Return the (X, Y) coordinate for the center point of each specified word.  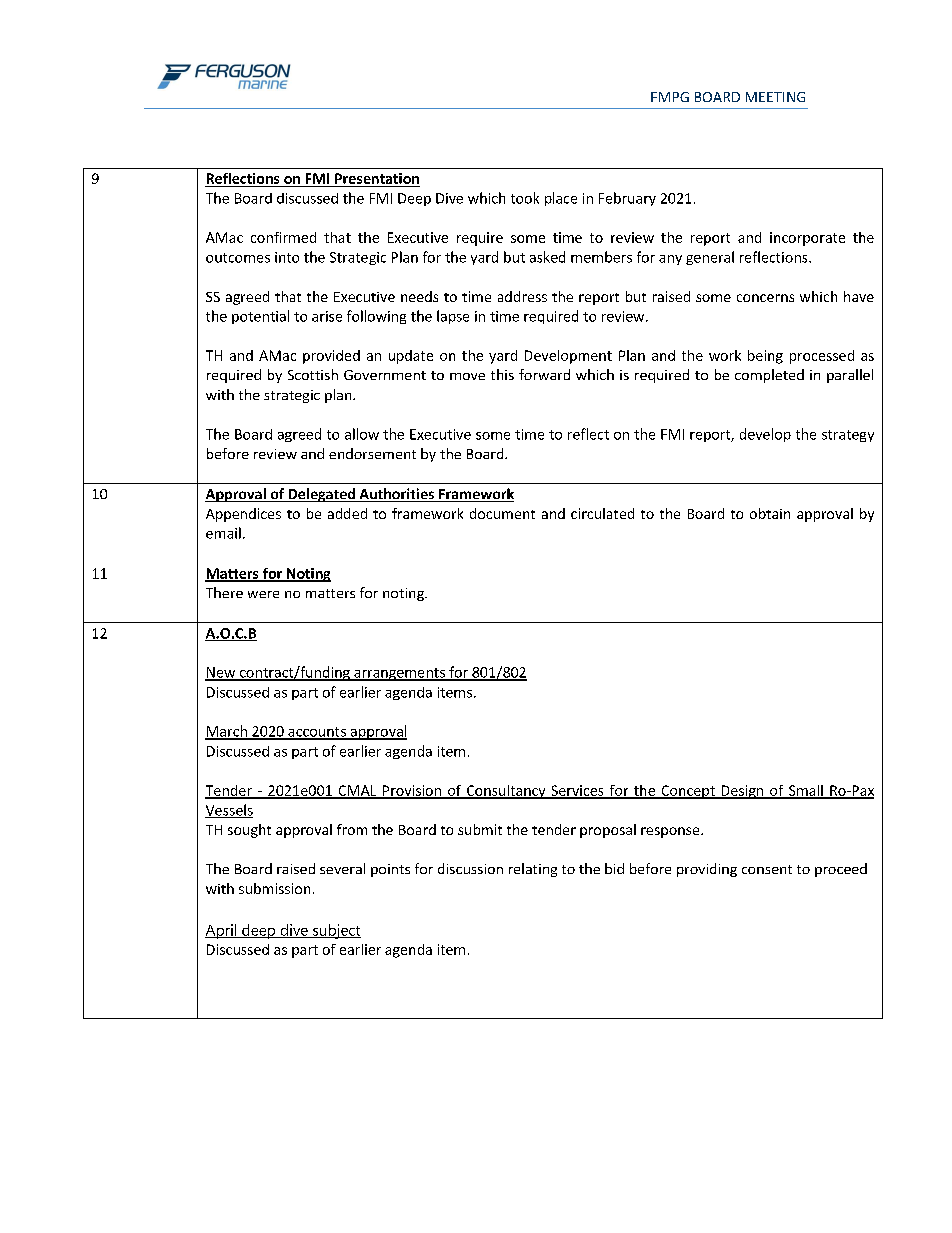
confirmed (283, 237)
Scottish (313, 374)
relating (533, 870)
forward (544, 374)
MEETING (775, 97)
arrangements (399, 674)
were (263, 594)
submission (274, 888)
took (525, 198)
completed (769, 376)
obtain (770, 513)
